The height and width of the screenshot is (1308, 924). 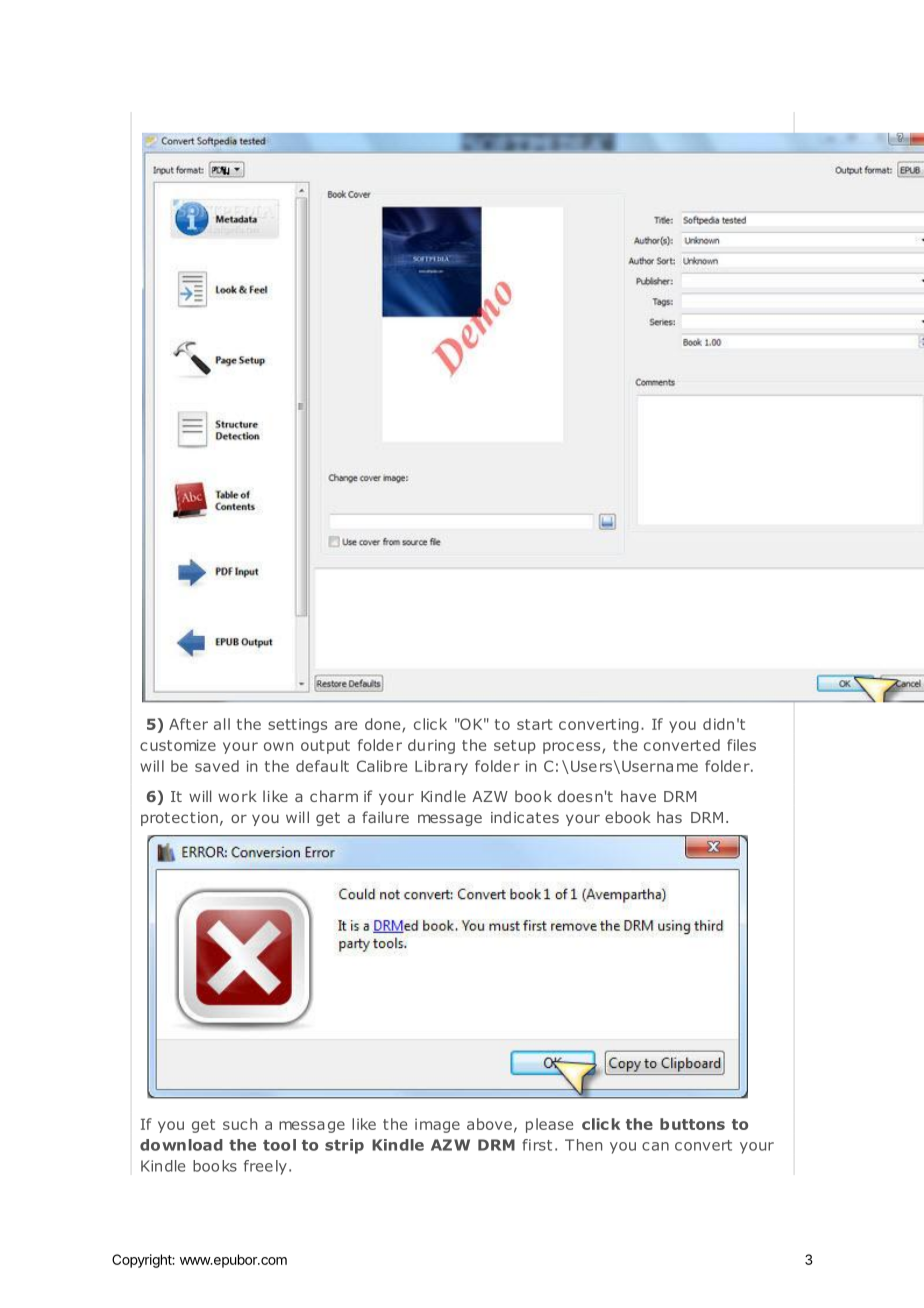 What do you see at coordinates (437, 1125) in the screenshot?
I see `image` at bounding box center [437, 1125].
